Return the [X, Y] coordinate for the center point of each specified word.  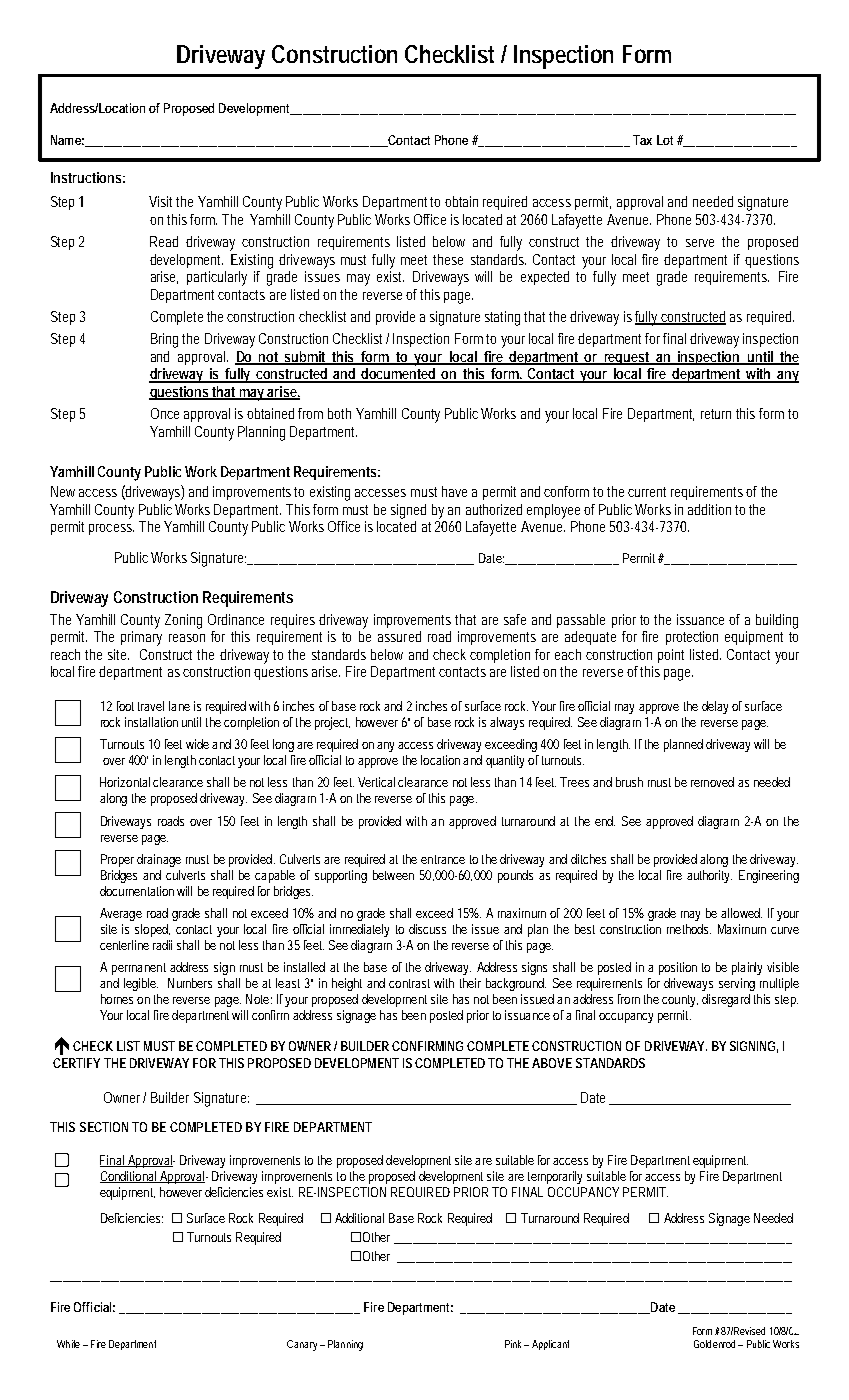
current [647, 492]
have [454, 491]
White [68, 1344]
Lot [665, 140]
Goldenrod [714, 1344]
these [448, 259]
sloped [152, 930]
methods [689, 929]
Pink [513, 1344]
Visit [160, 201]
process [110, 529]
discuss [427, 929]
